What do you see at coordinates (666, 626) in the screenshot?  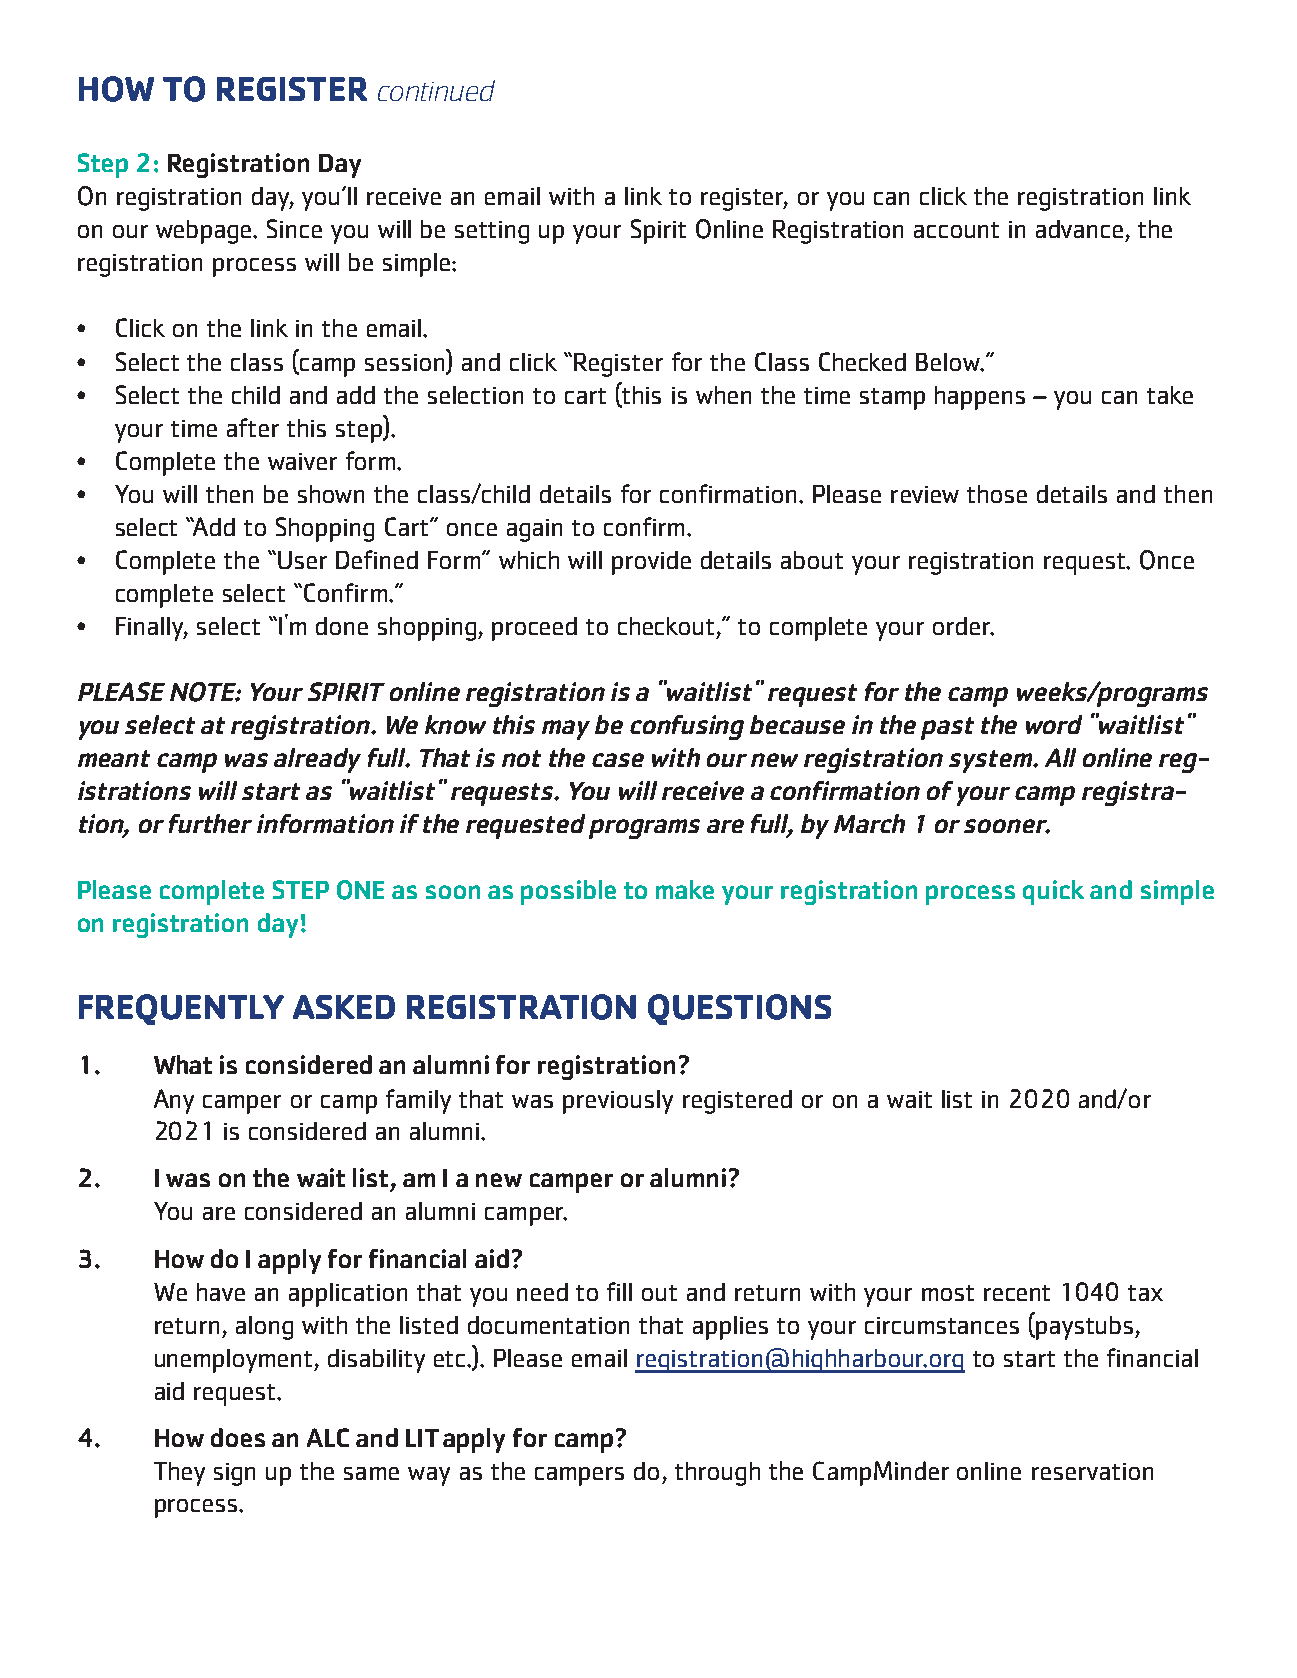 I see `checkout` at bounding box center [666, 626].
